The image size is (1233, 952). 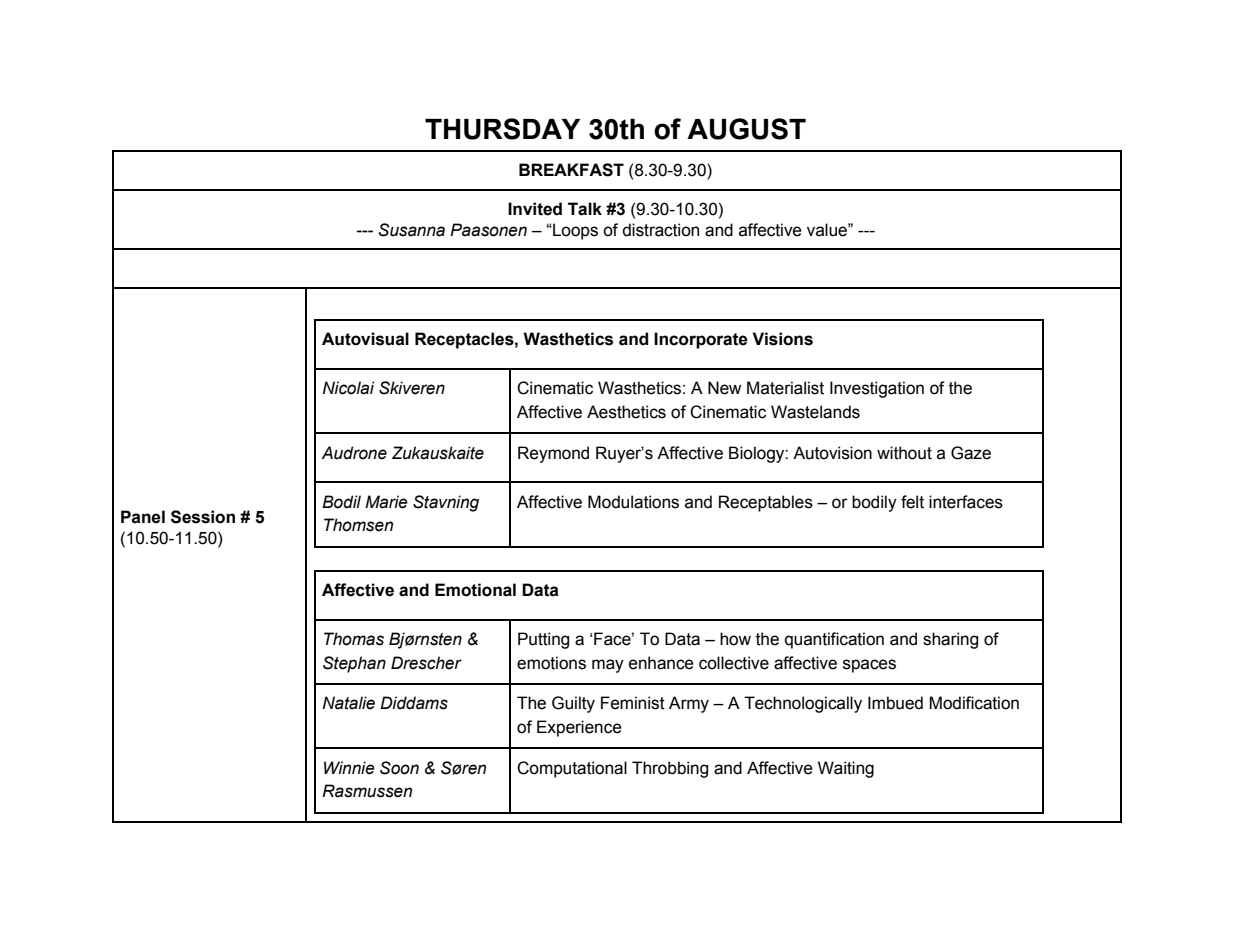 What do you see at coordinates (349, 768) in the document?
I see `Winnie` at bounding box center [349, 768].
